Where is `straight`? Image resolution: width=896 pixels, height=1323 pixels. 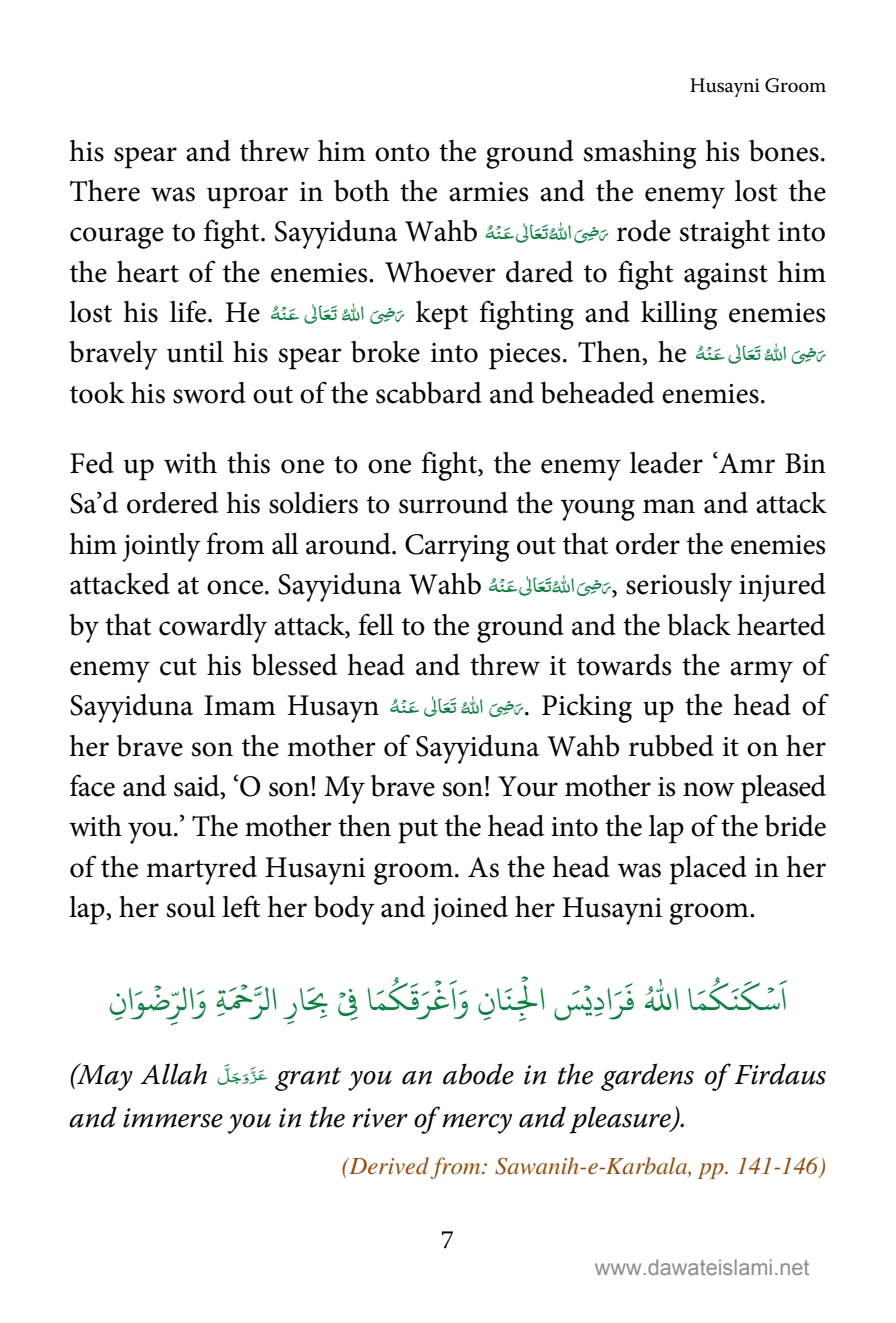
straight is located at coordinates (725, 234).
